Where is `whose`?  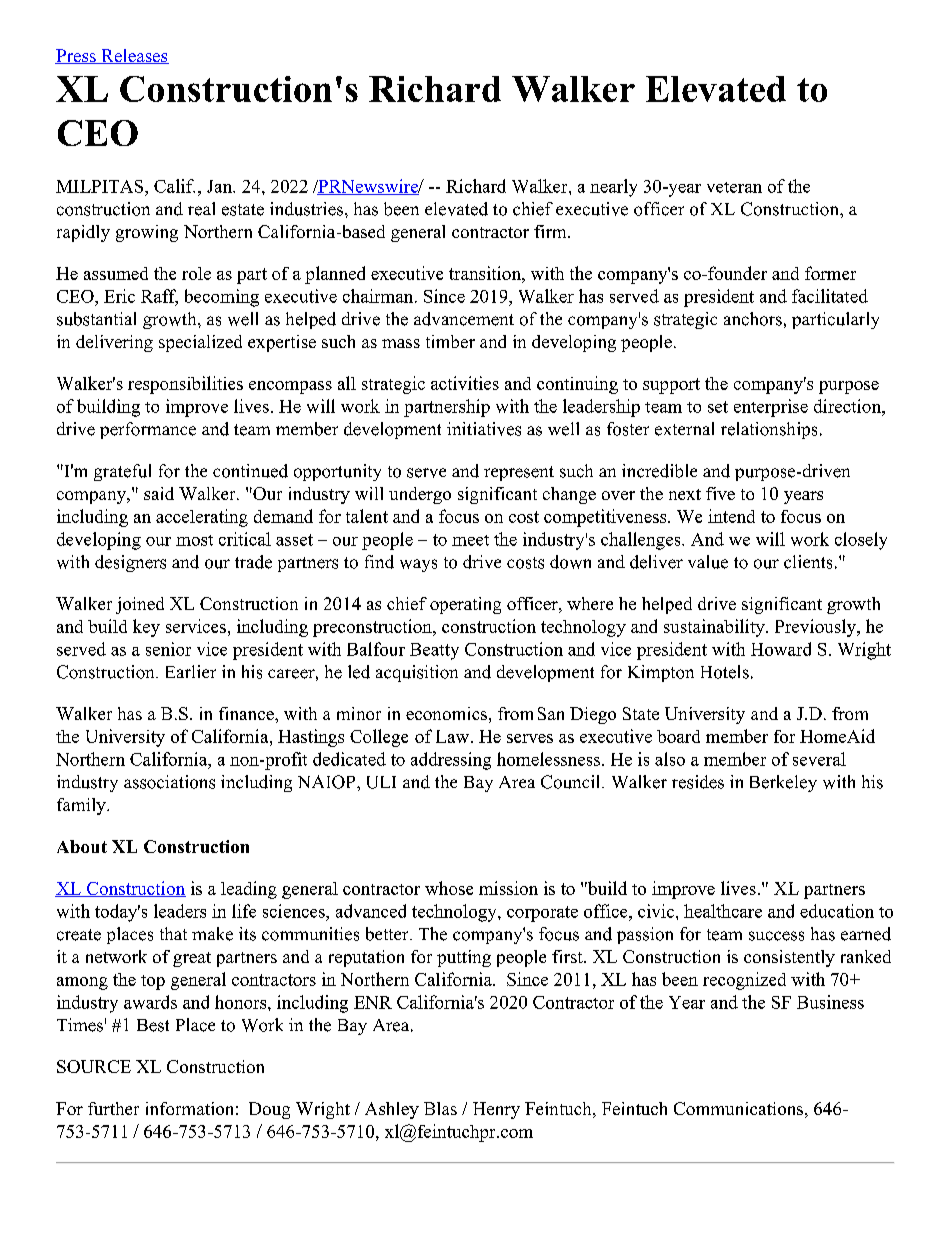
whose is located at coordinates (449, 888).
